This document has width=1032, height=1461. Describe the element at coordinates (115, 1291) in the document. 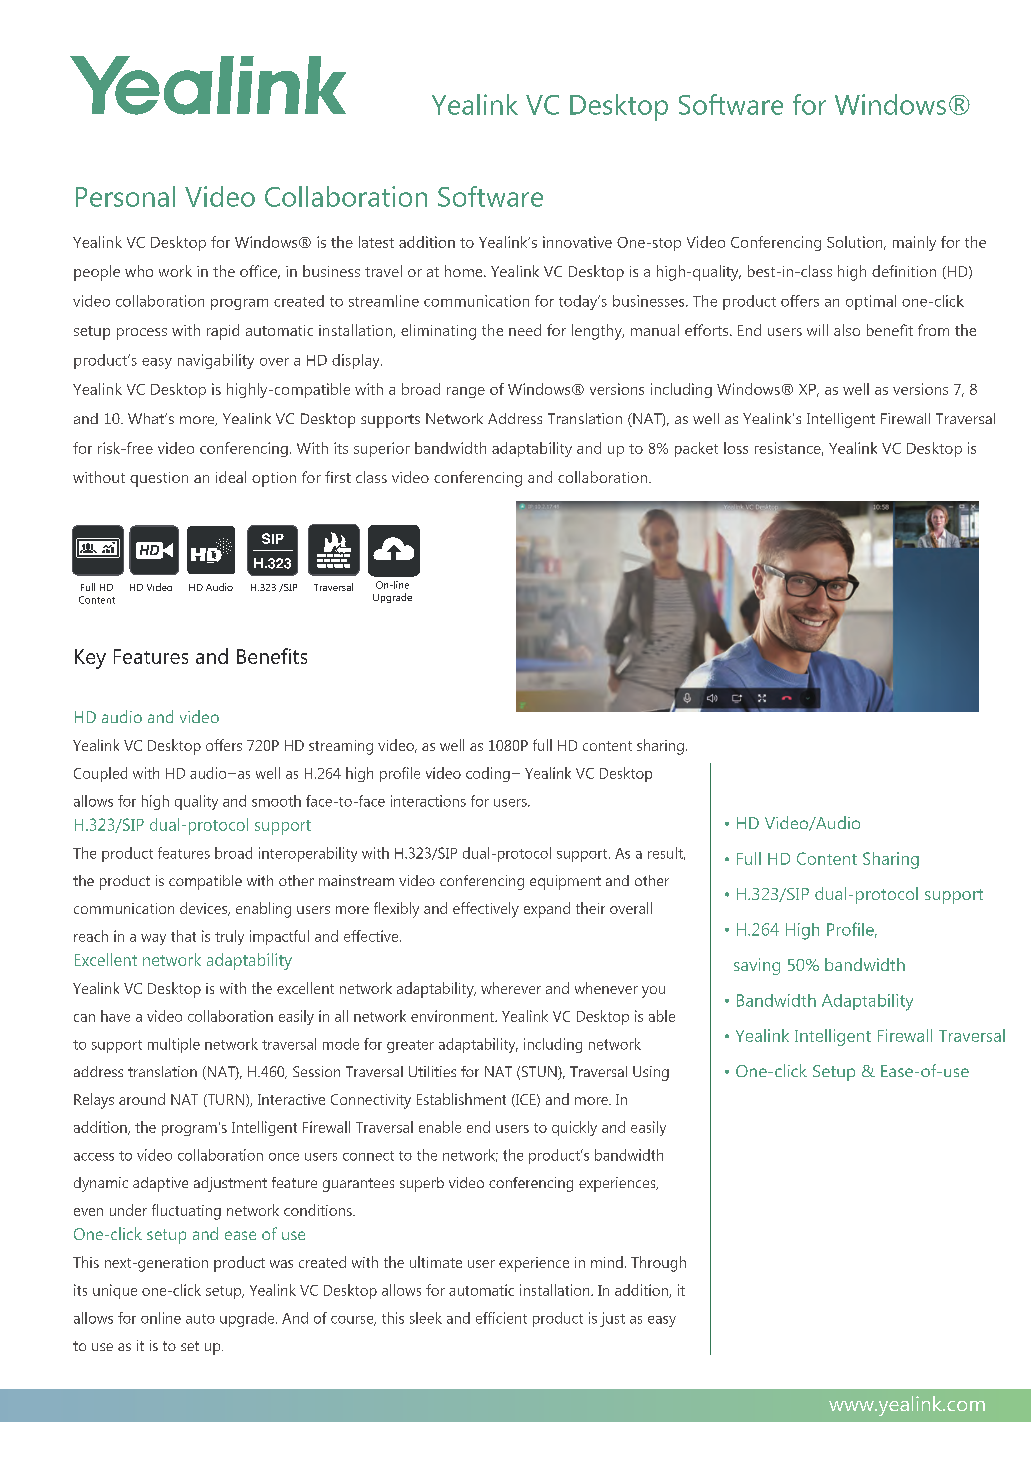

I see `unique` at that location.
